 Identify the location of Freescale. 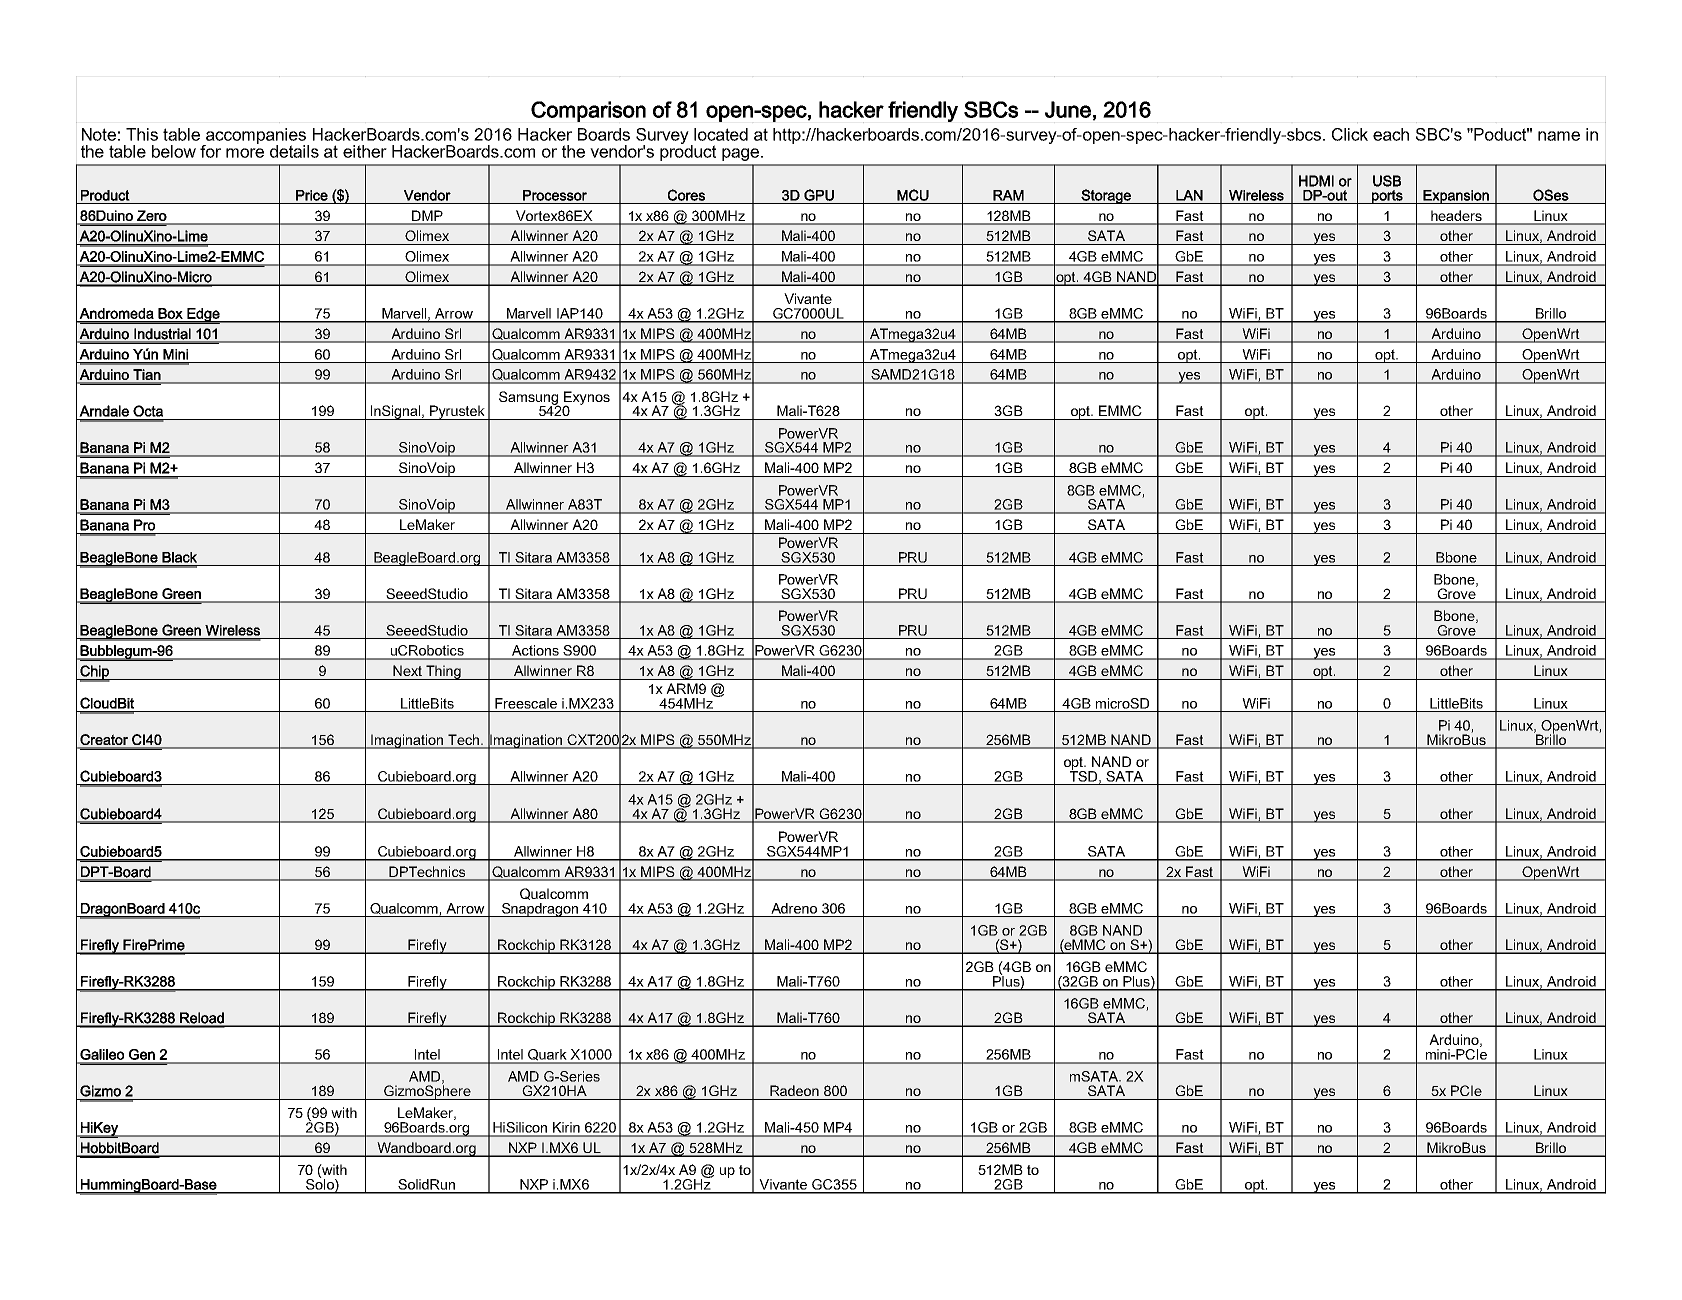
(526, 703).
